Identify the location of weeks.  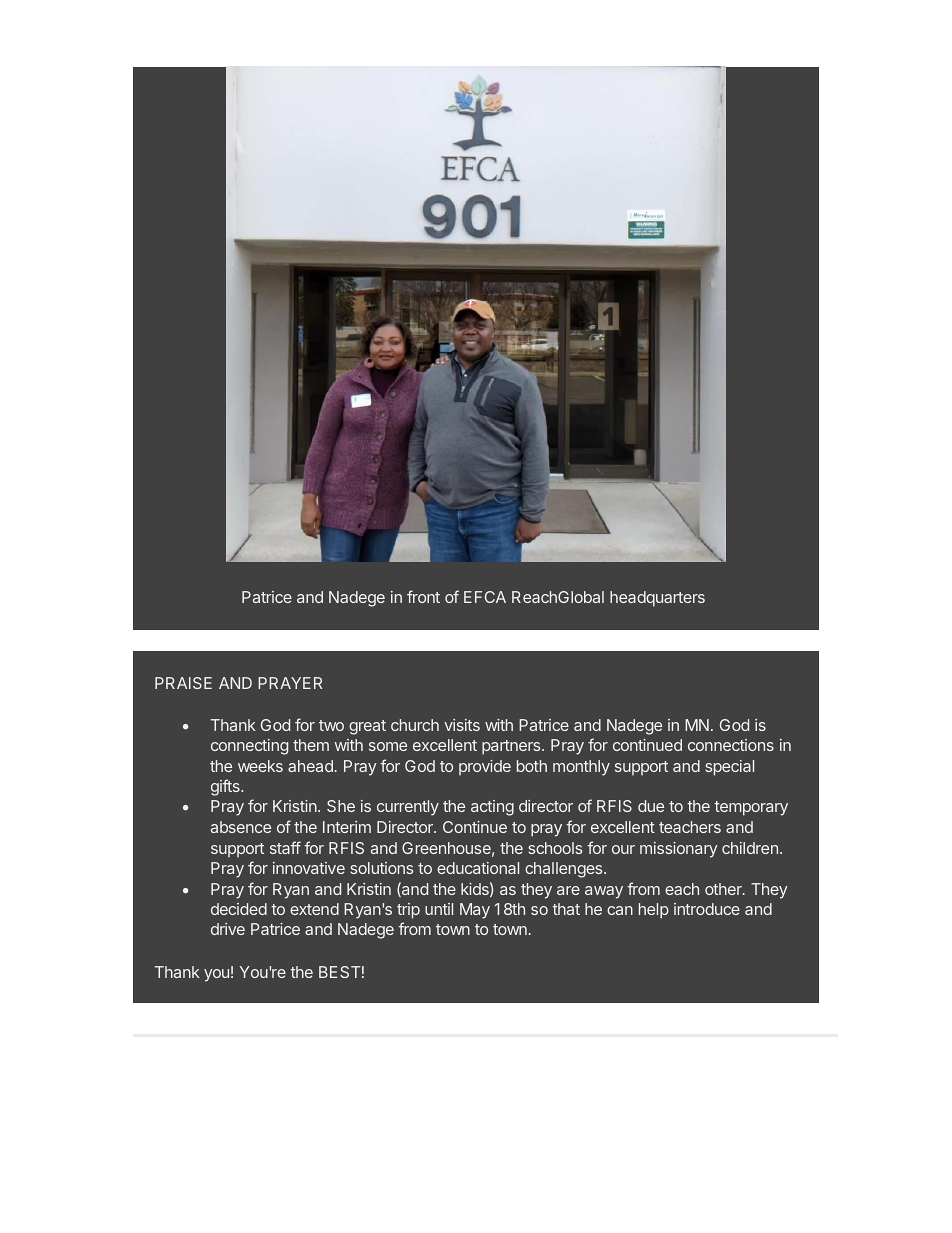
(260, 766).
